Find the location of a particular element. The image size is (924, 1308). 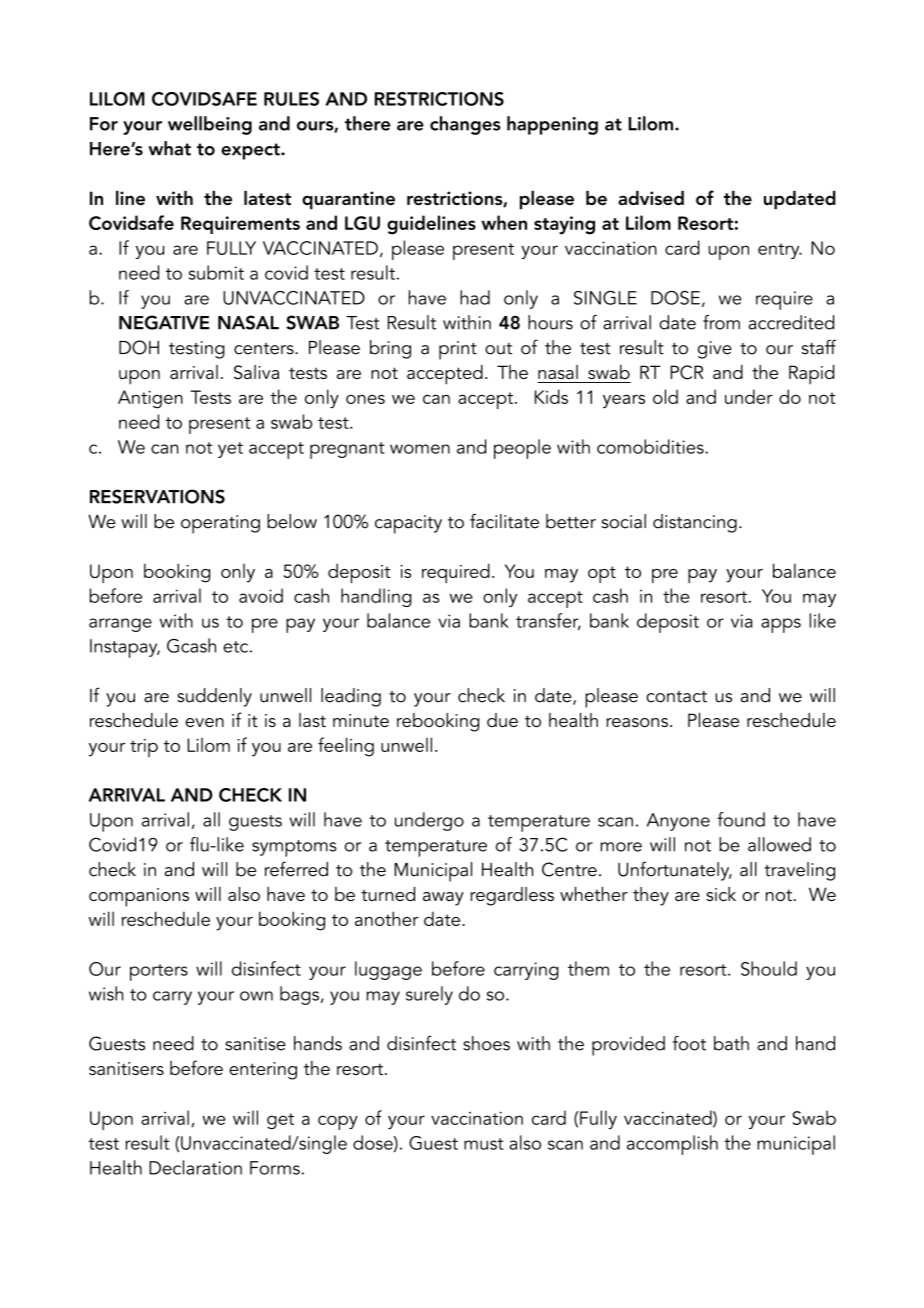

women is located at coordinates (420, 449).
